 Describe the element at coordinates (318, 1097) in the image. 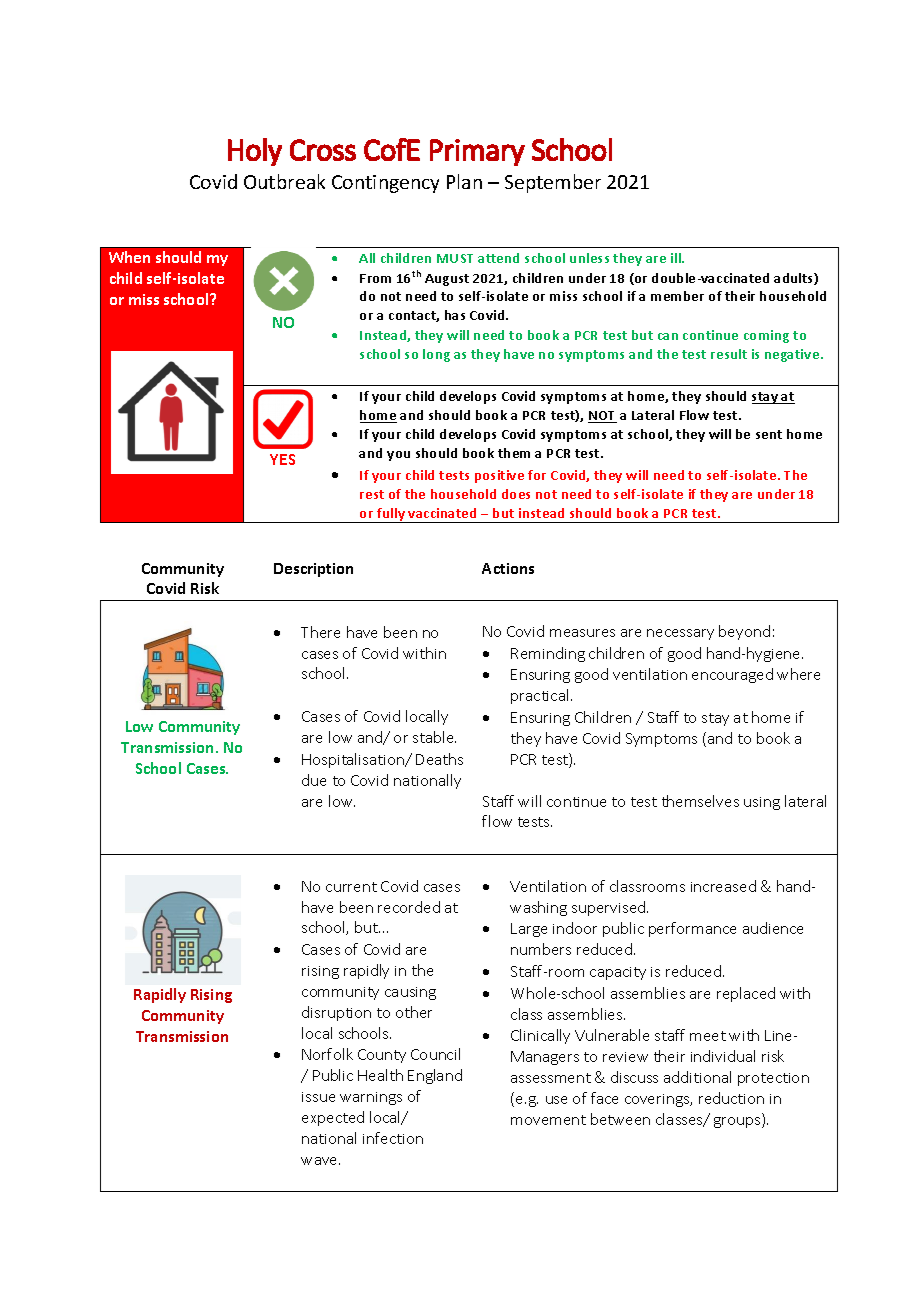

I see `issue` at that location.
